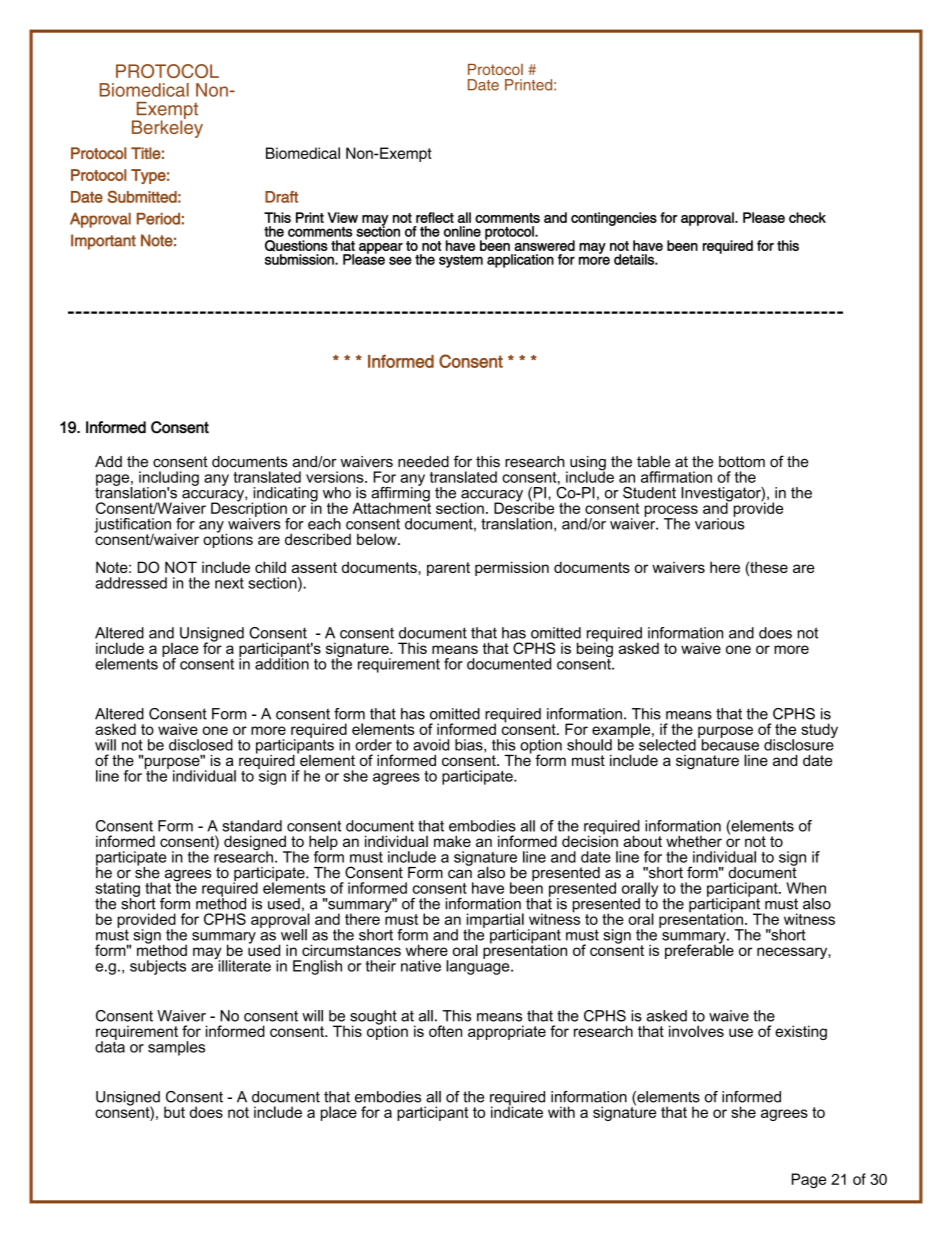  Describe the element at coordinates (282, 663) in the image. I see `addition` at that location.
